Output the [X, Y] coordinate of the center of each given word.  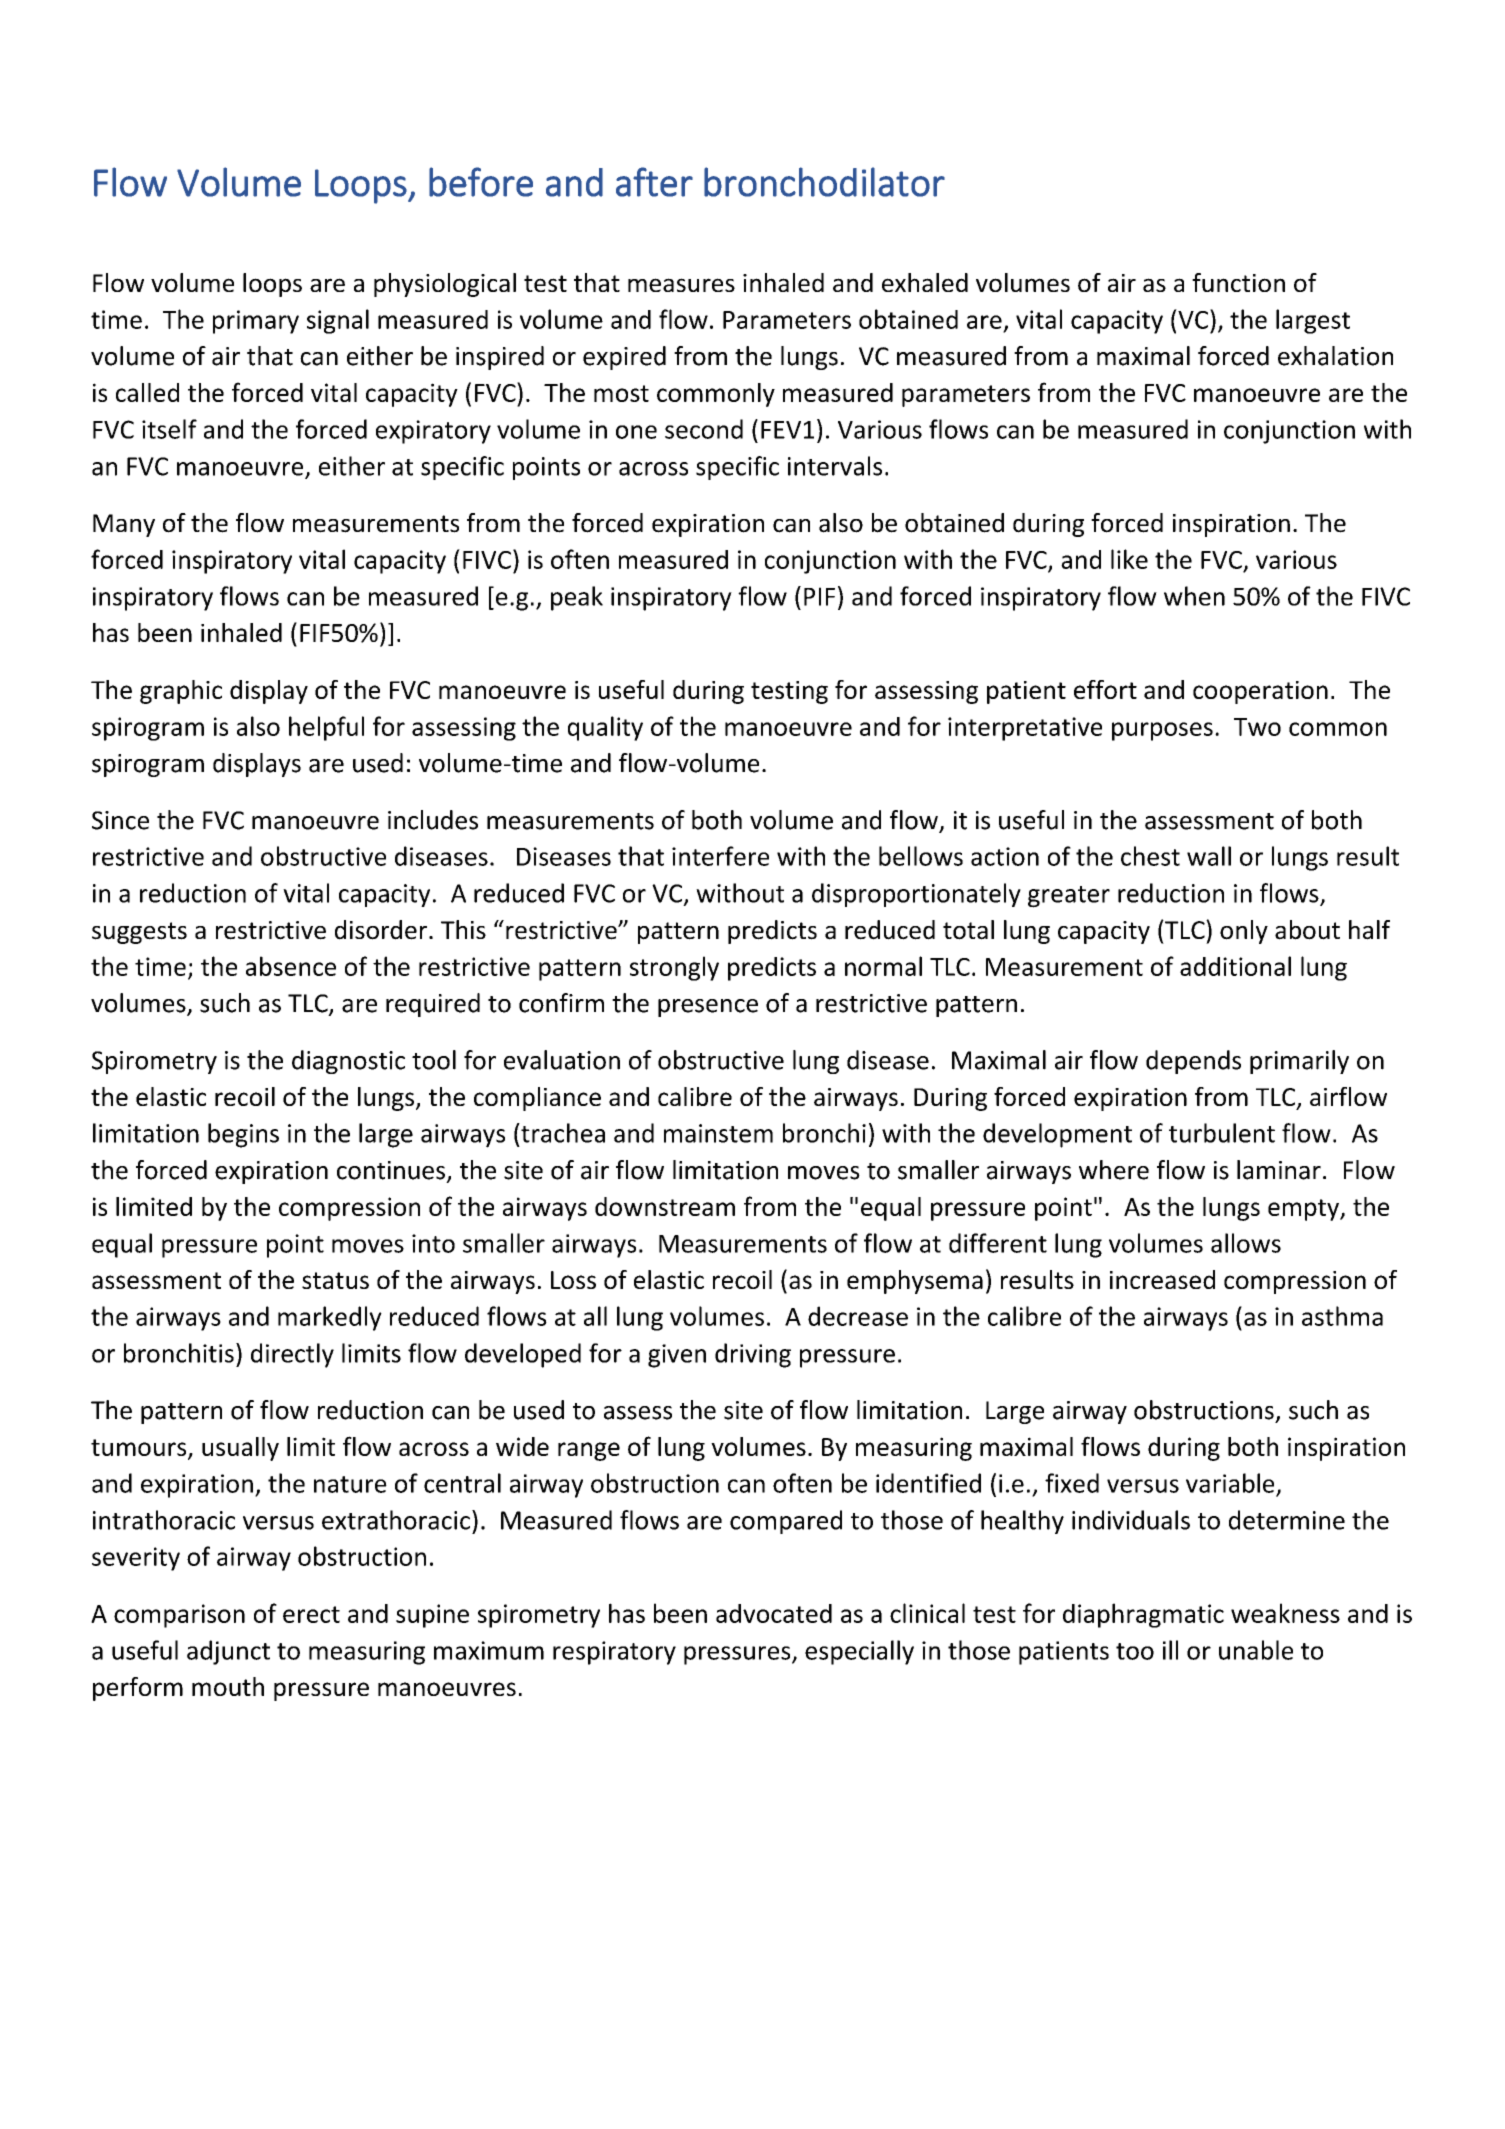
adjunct [228, 1652]
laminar [1279, 1170]
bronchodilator [824, 182]
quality [605, 728]
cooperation [1260, 692]
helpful [326, 728]
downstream [665, 1206]
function [1238, 282]
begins [243, 1135]
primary [256, 322]
